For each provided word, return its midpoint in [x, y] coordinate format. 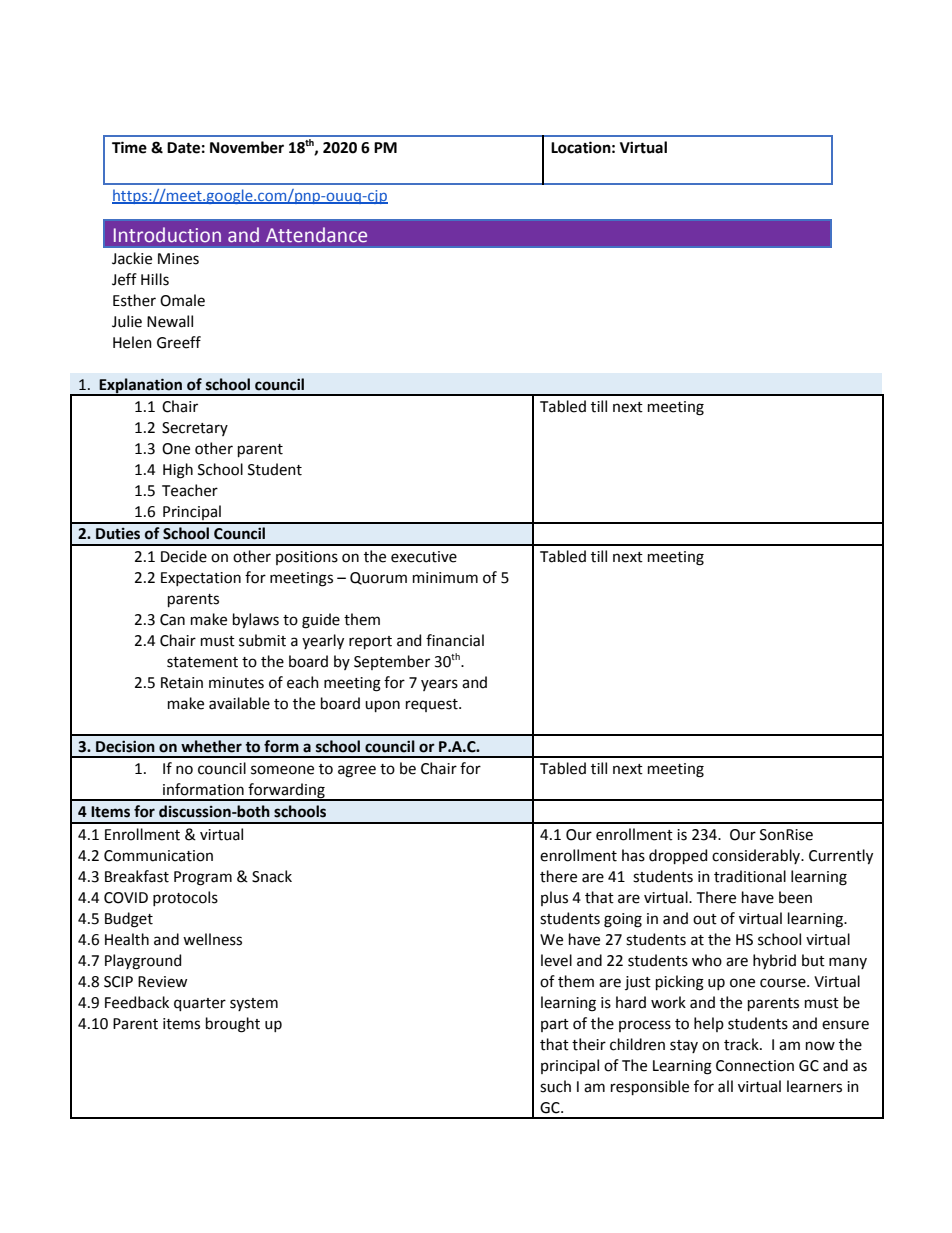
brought [233, 1025]
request [433, 705]
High [178, 471]
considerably [757, 856]
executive [424, 557]
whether [211, 746]
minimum [445, 578]
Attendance [316, 235]
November [247, 147]
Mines [178, 259]
